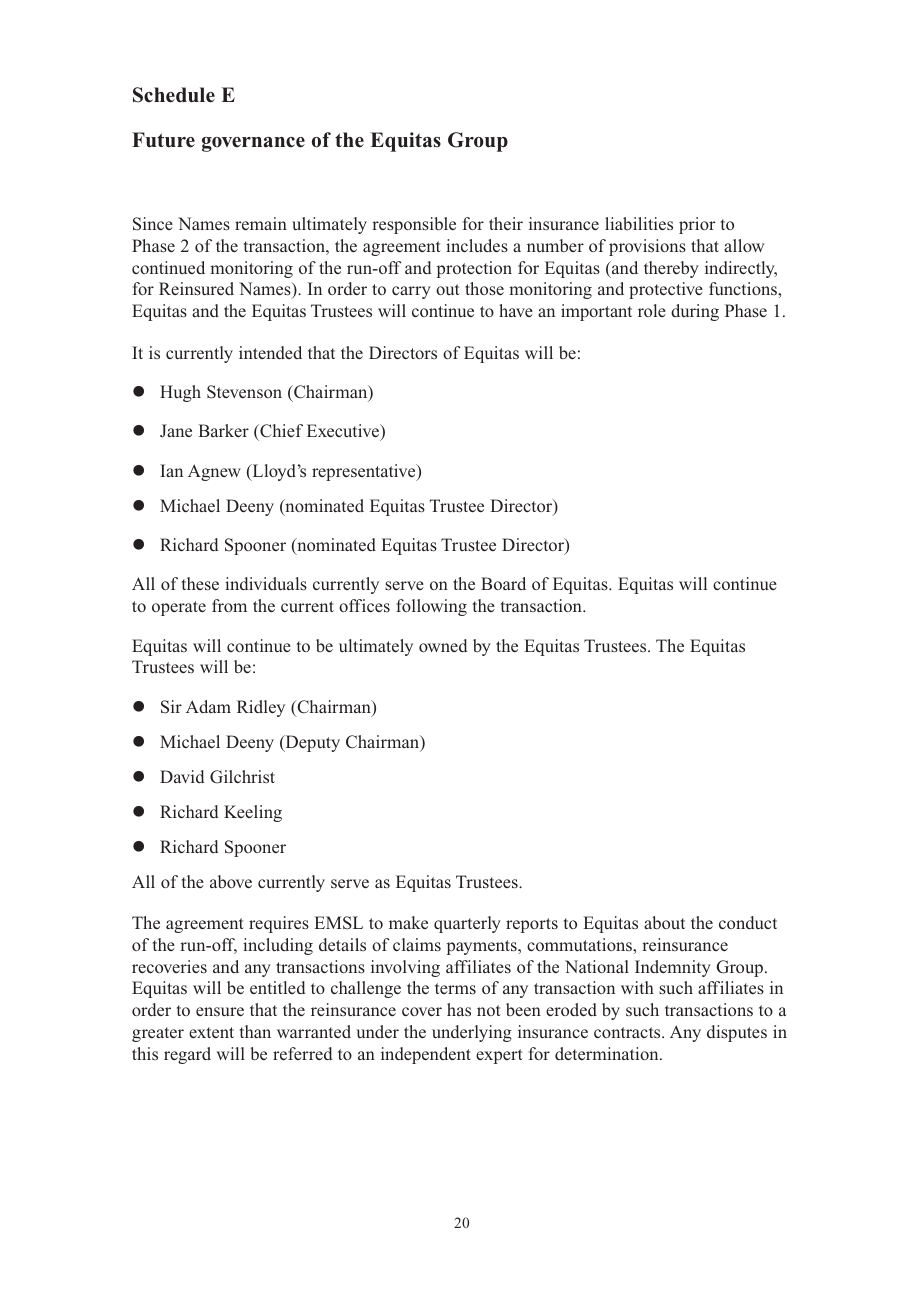  I want to click on Ridley, so click(261, 708).
